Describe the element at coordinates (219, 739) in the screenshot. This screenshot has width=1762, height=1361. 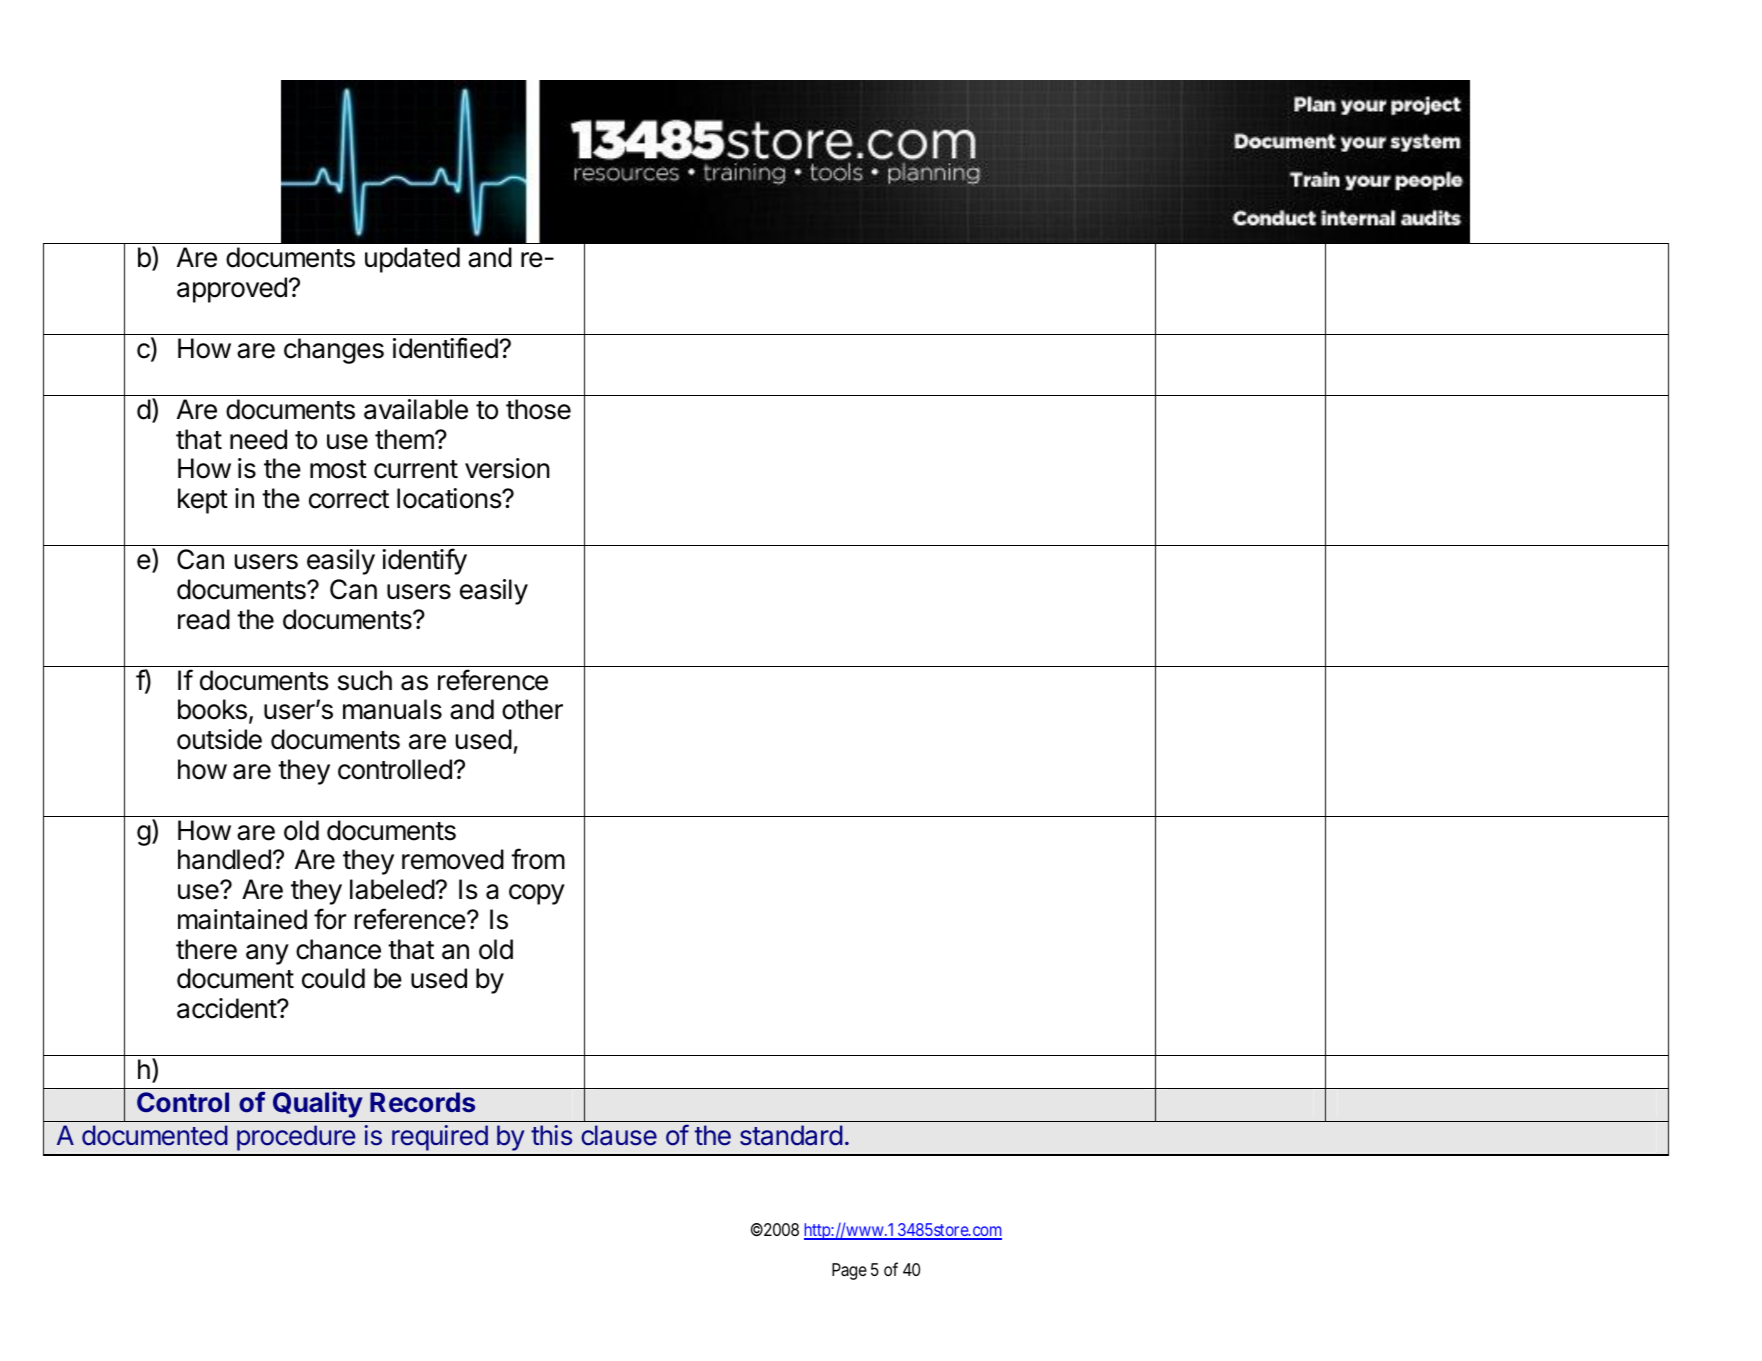
I see `outside` at that location.
